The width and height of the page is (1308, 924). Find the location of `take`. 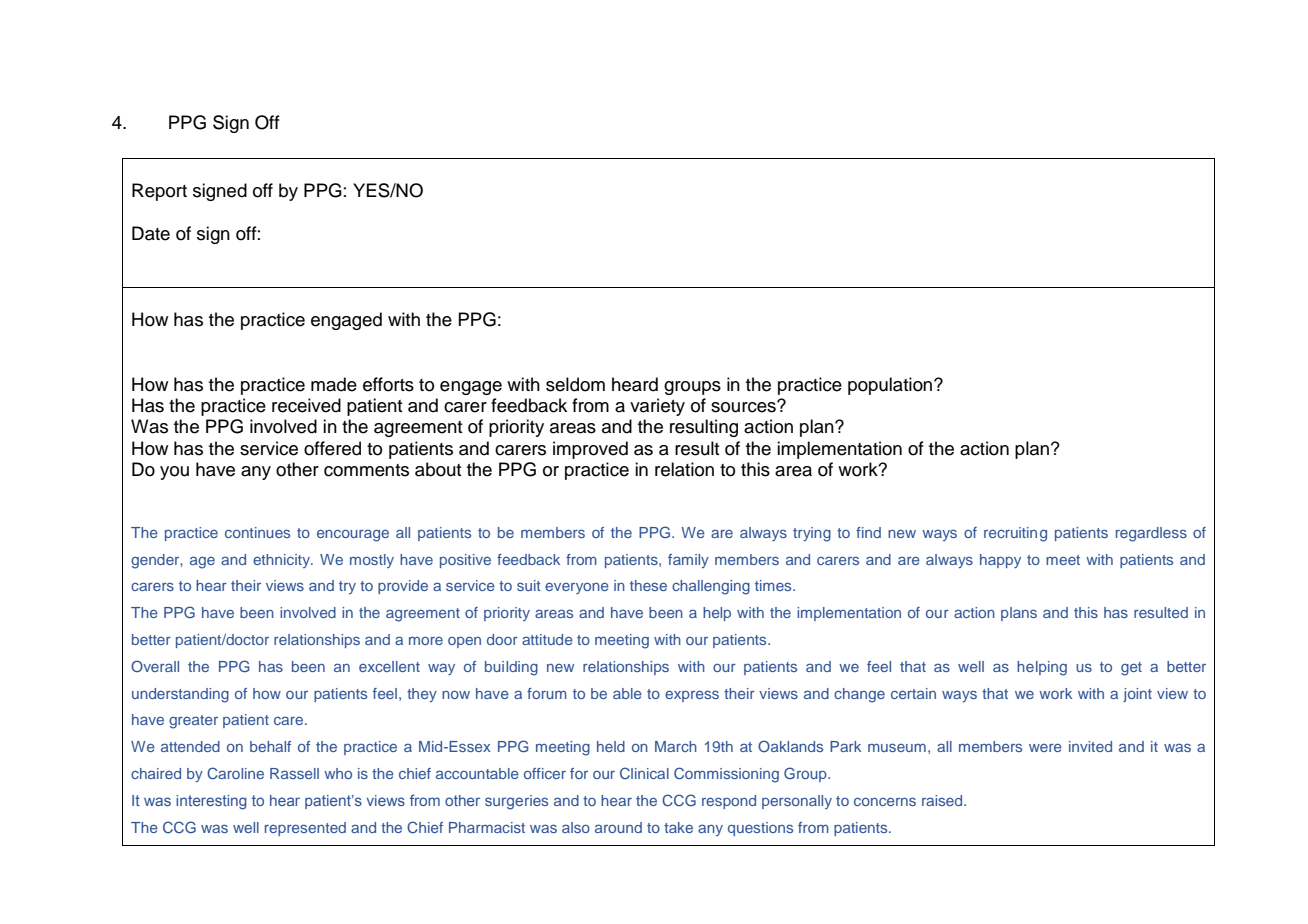

take is located at coordinates (678, 827).
